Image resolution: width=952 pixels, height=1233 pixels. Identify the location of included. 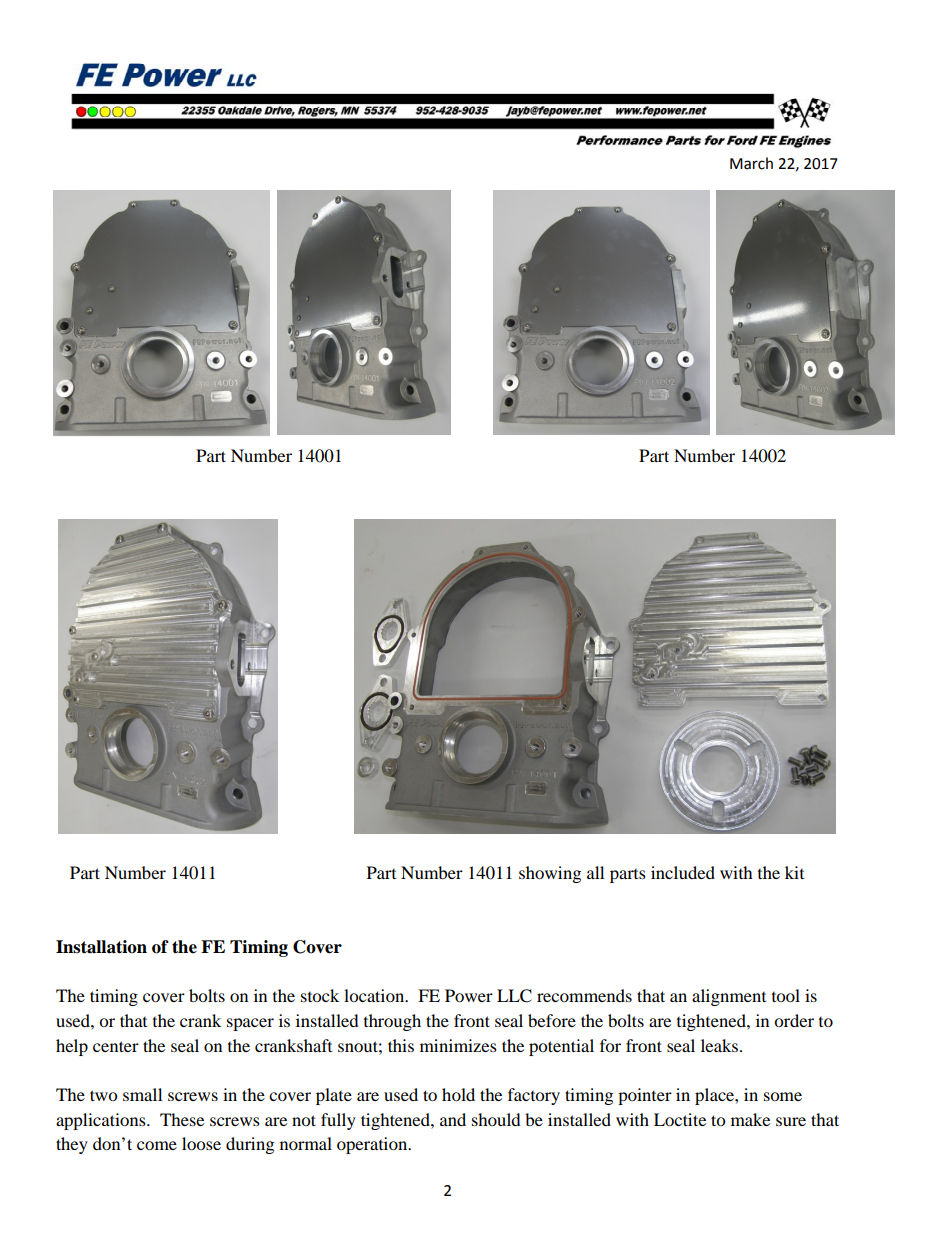
(683, 872).
